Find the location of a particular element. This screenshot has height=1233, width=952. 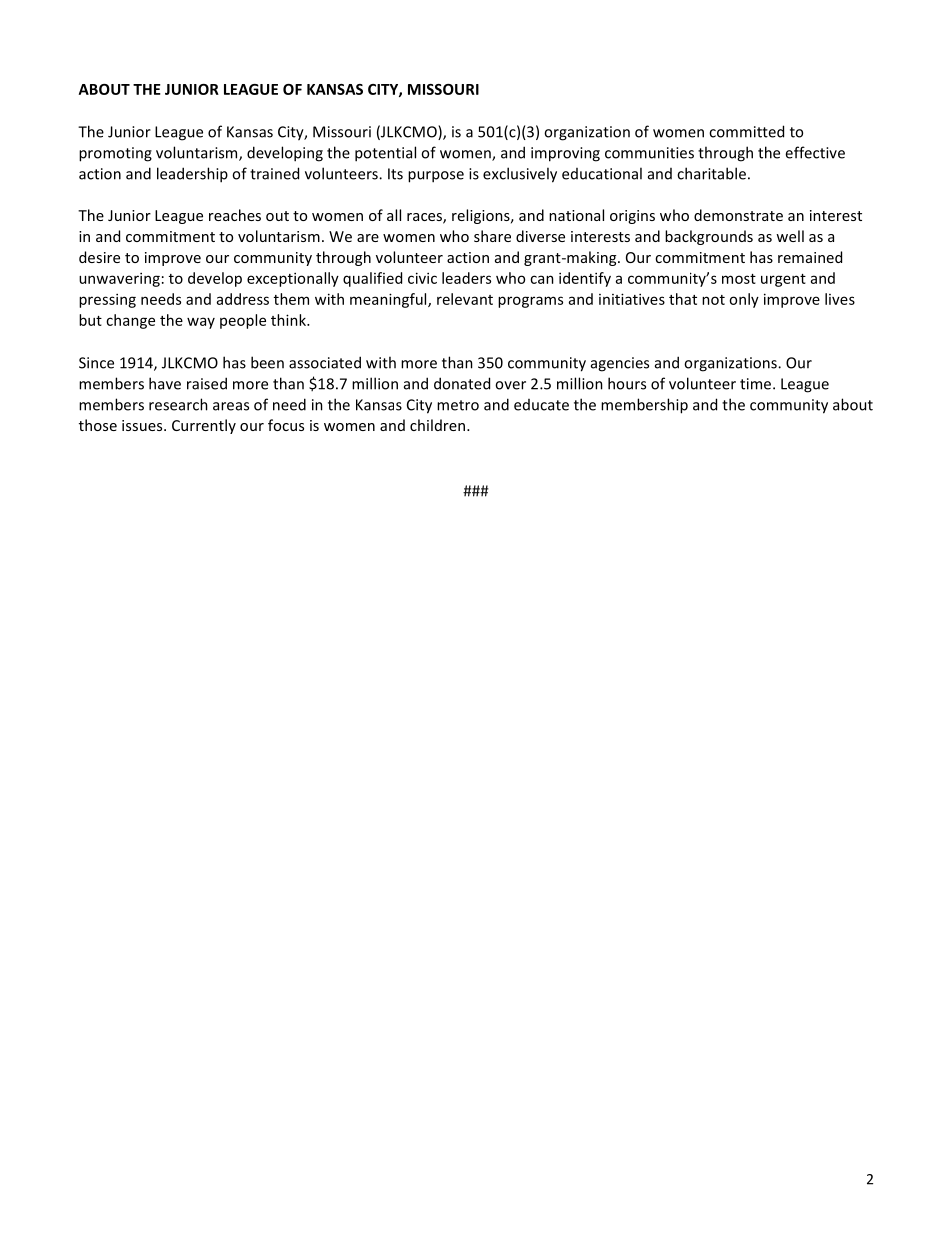

time is located at coordinates (757, 384).
